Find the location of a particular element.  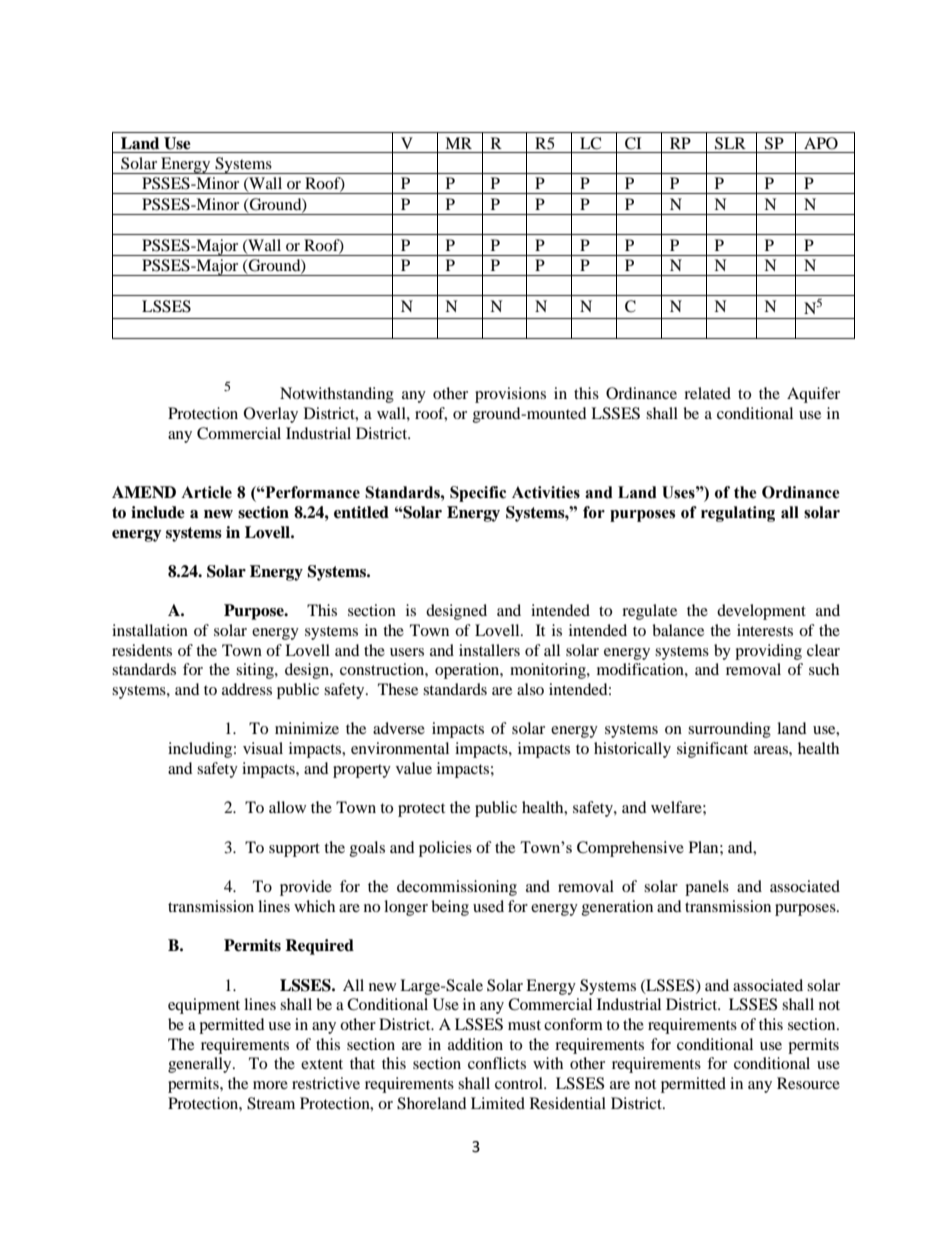

significant is located at coordinates (712, 750).
